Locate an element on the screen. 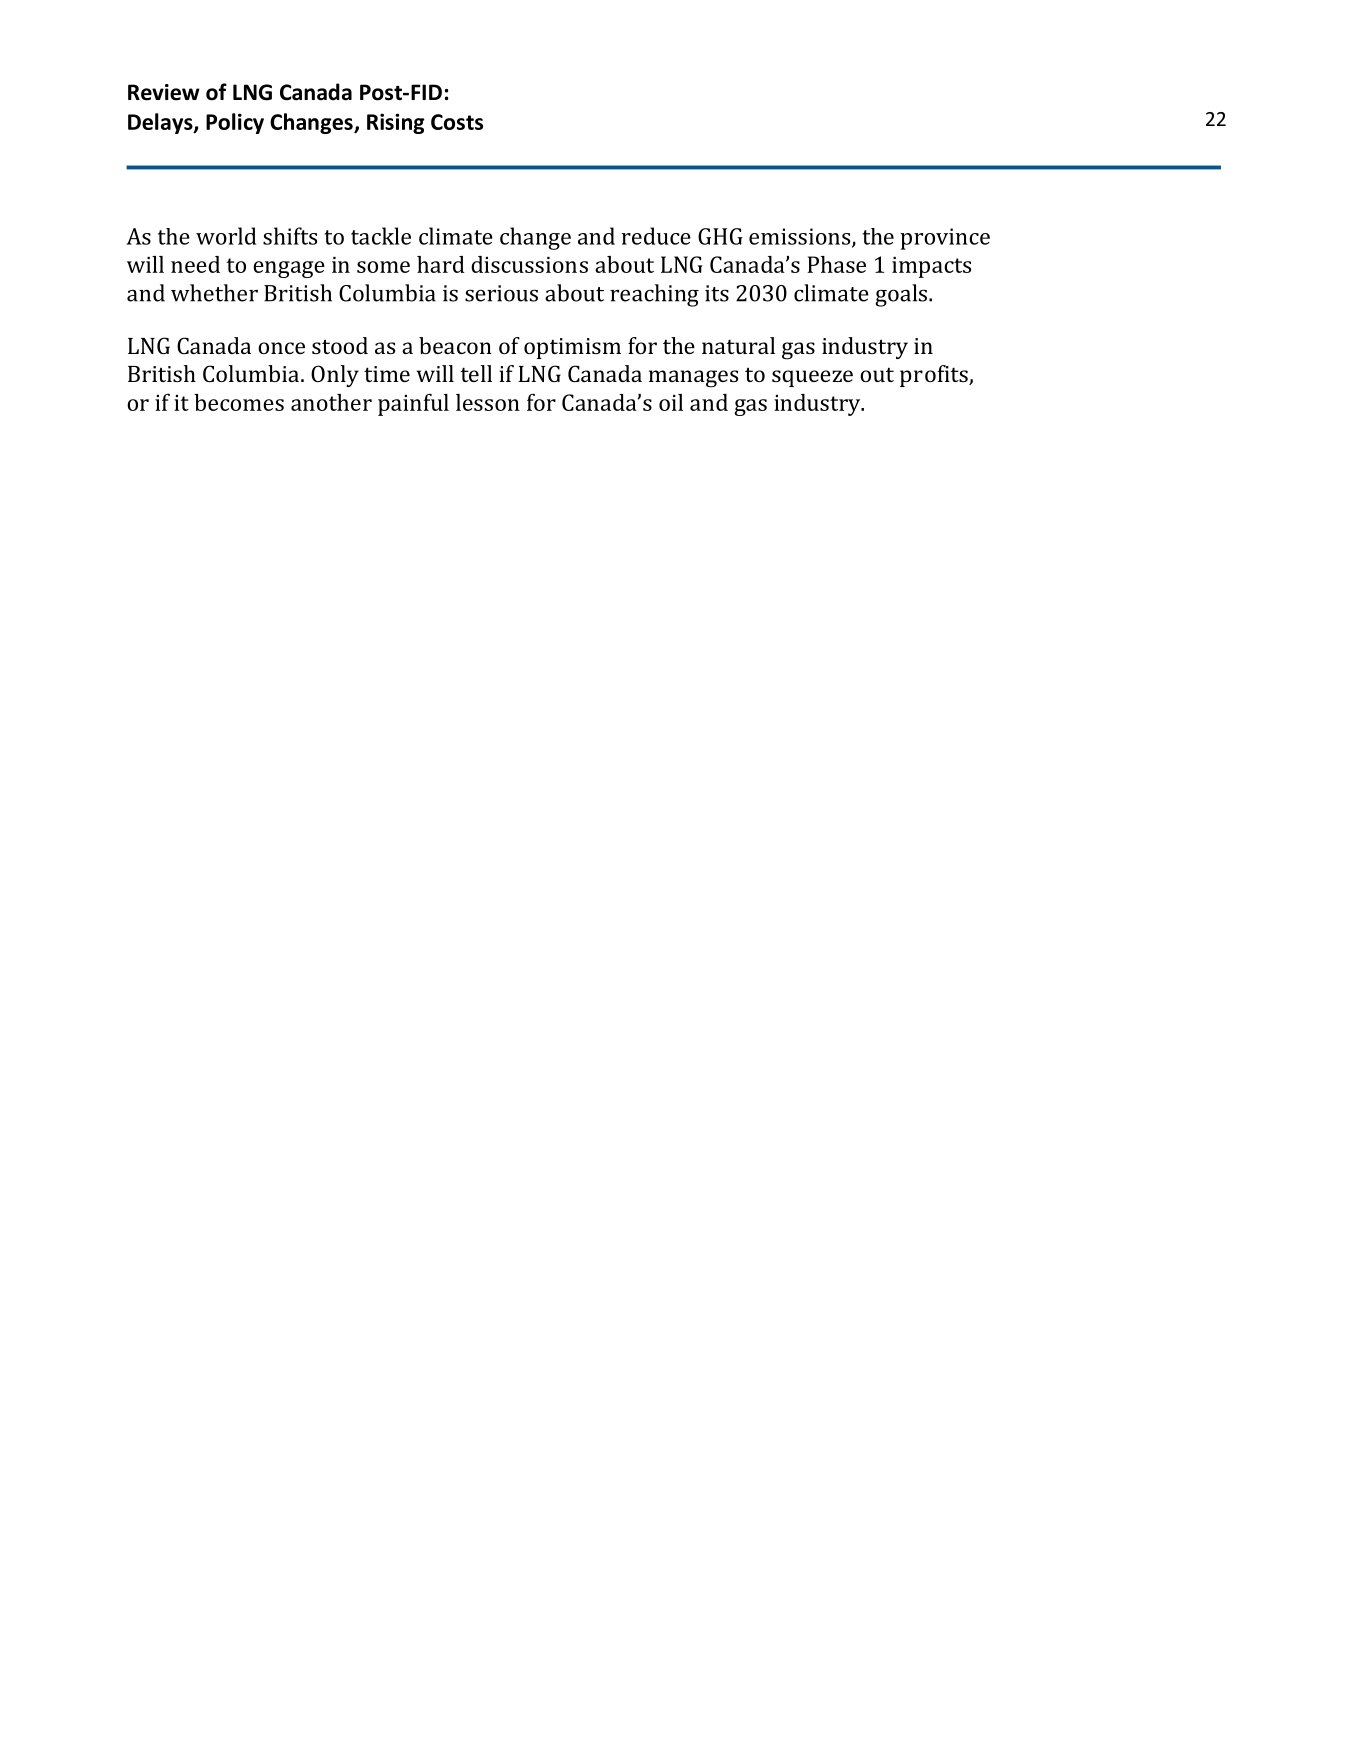 The image size is (1345, 1741). lesson is located at coordinates (488, 402).
